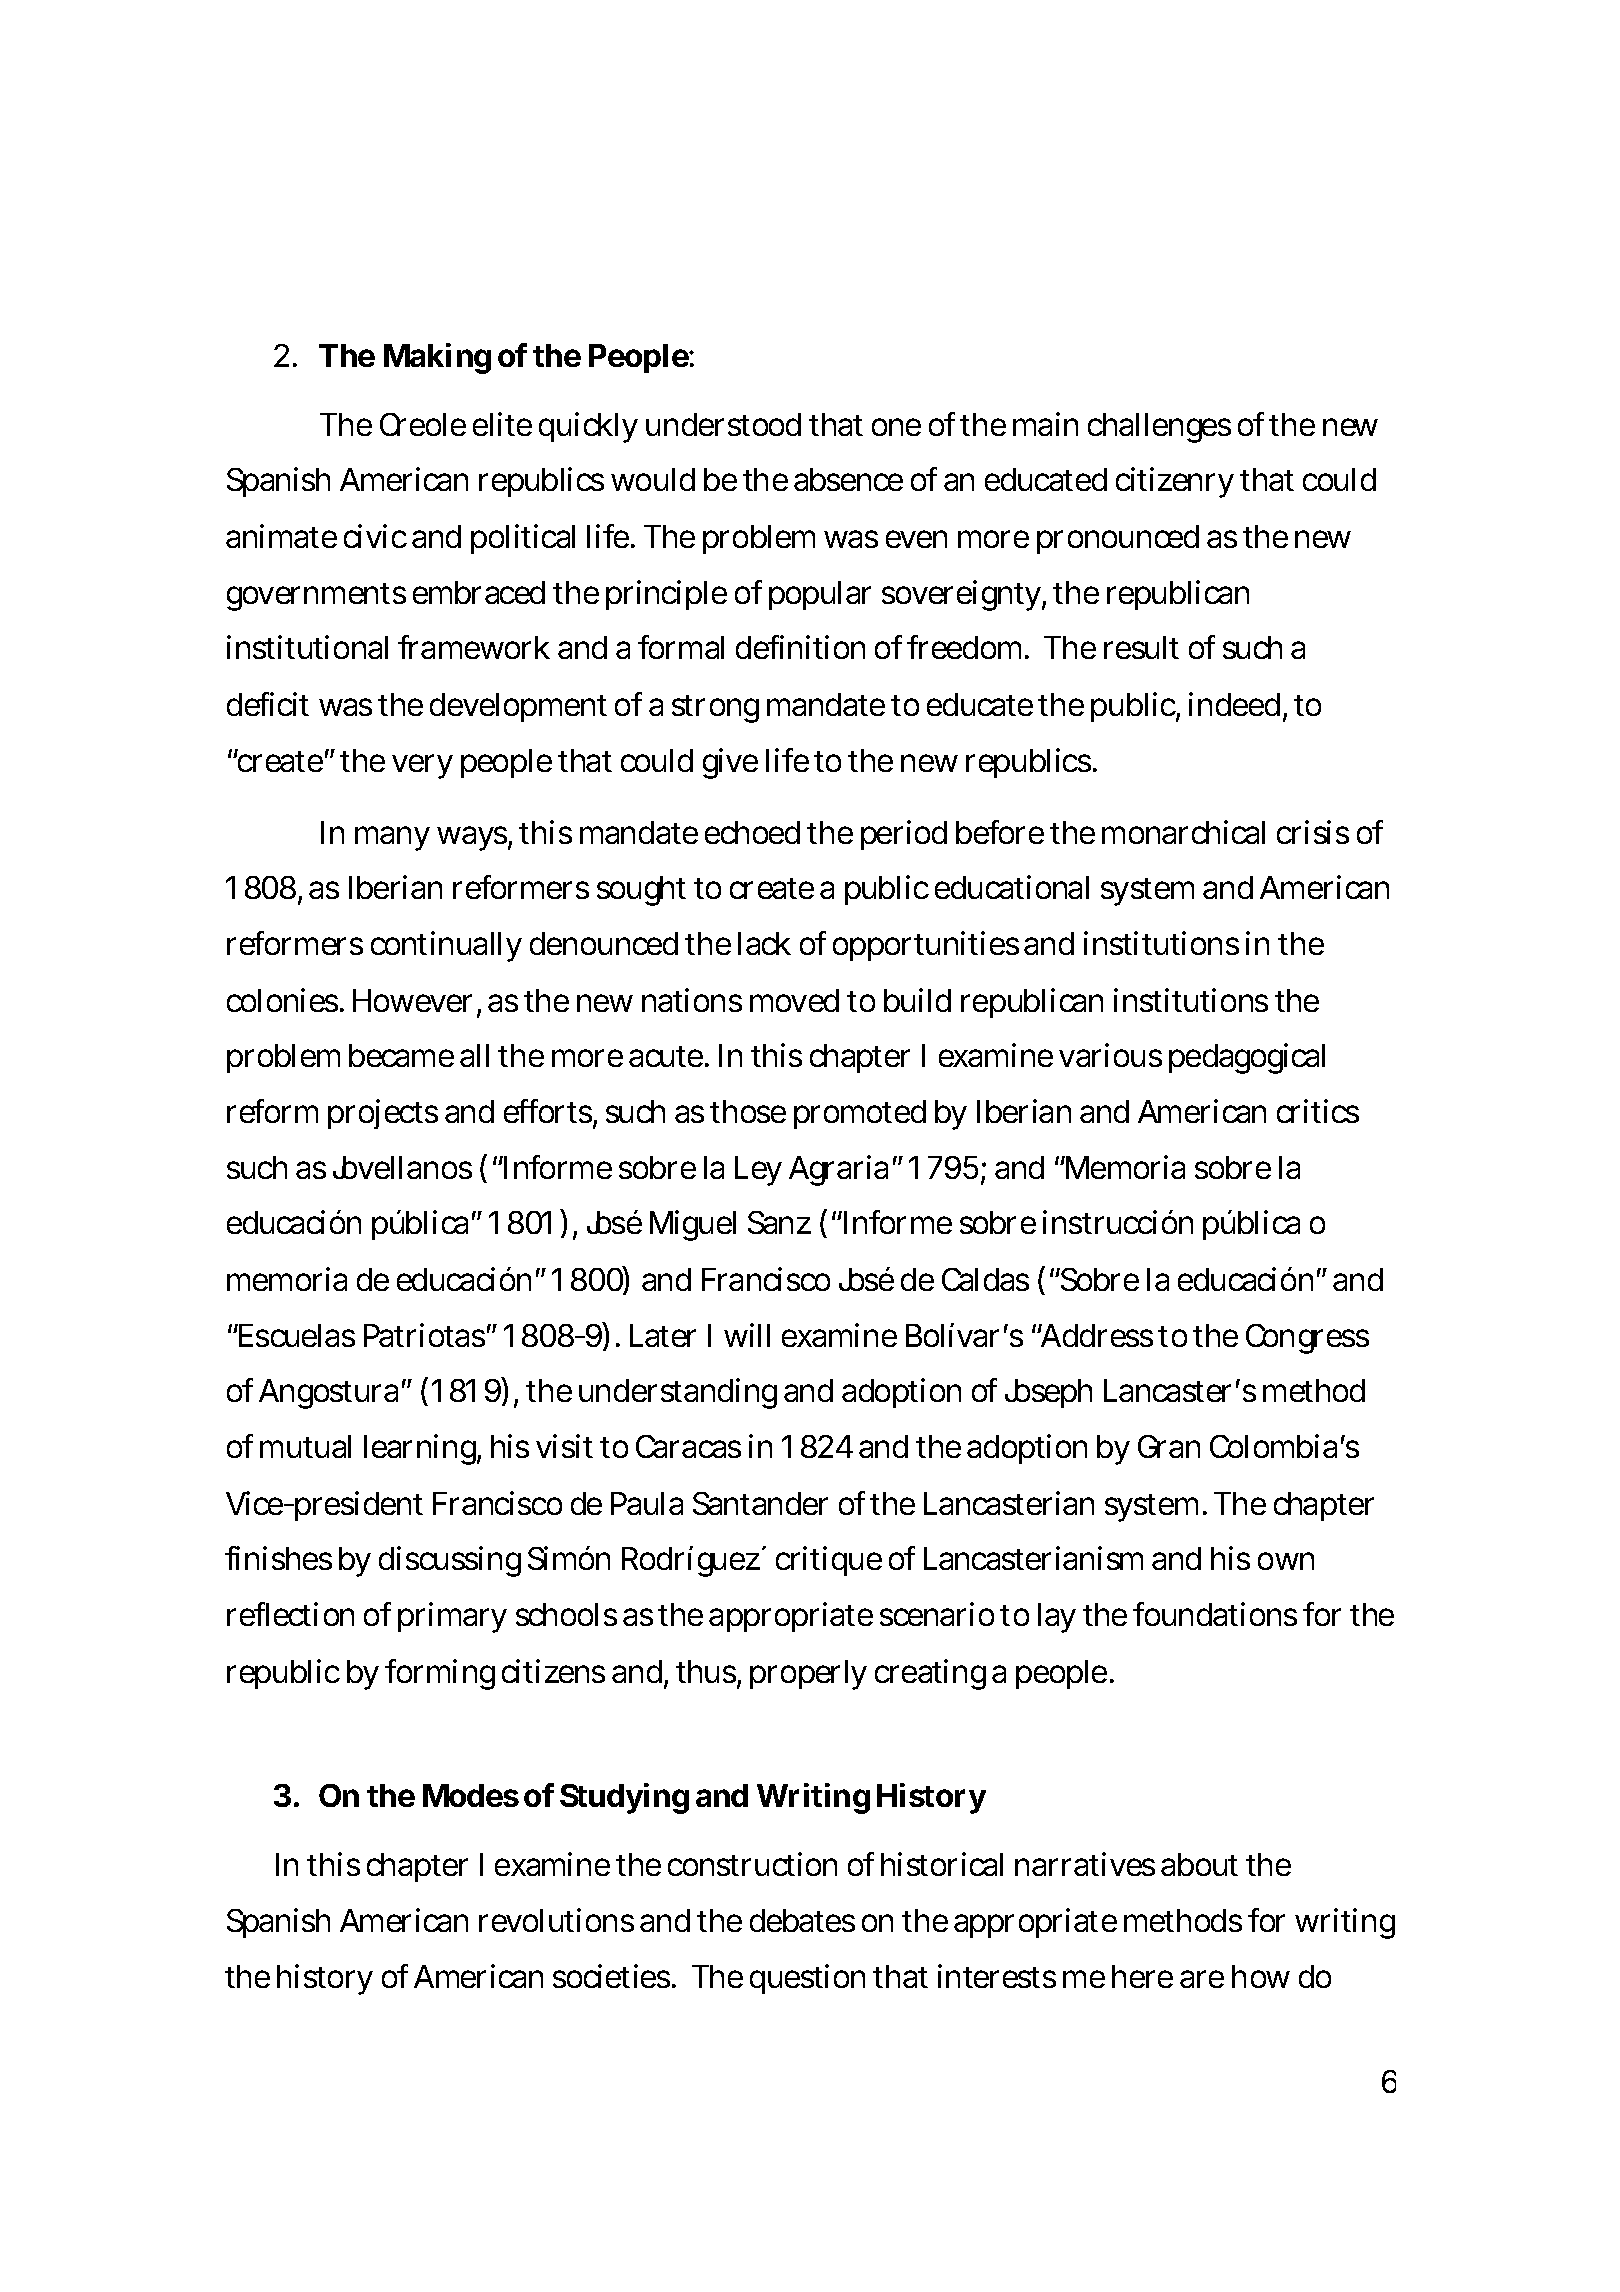 This image has width=1620, height=2292. Describe the element at coordinates (723, 424) in the image. I see `understood` at that location.
